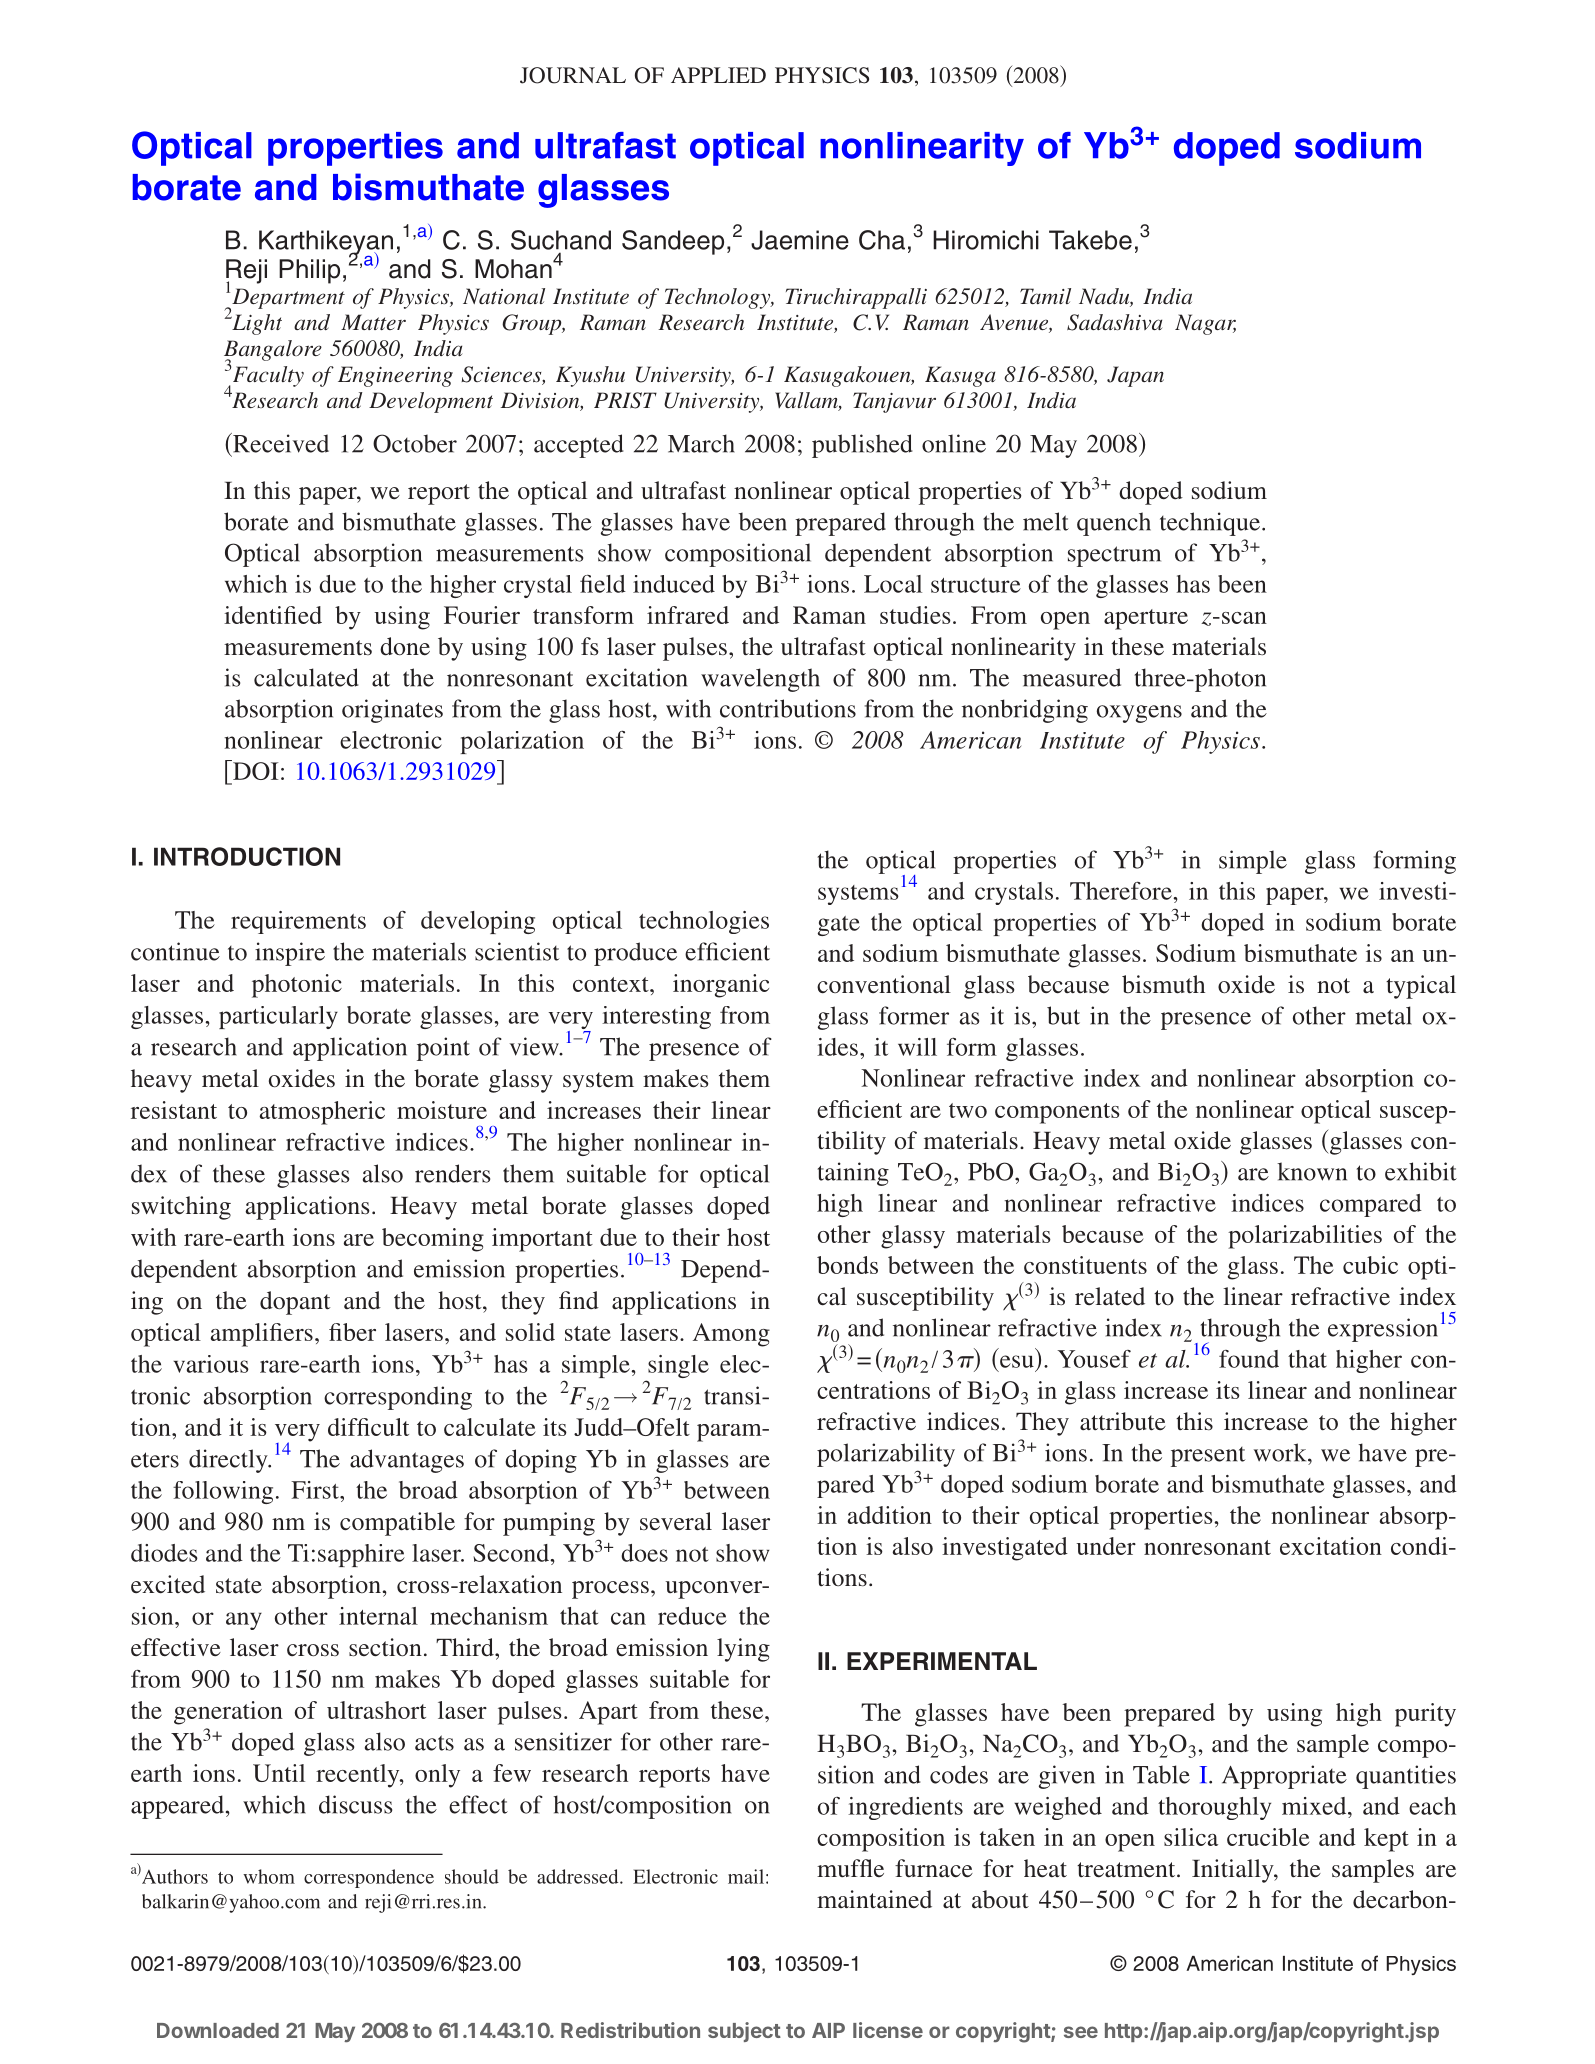  What do you see at coordinates (298, 922) in the document?
I see `requirements` at bounding box center [298, 922].
